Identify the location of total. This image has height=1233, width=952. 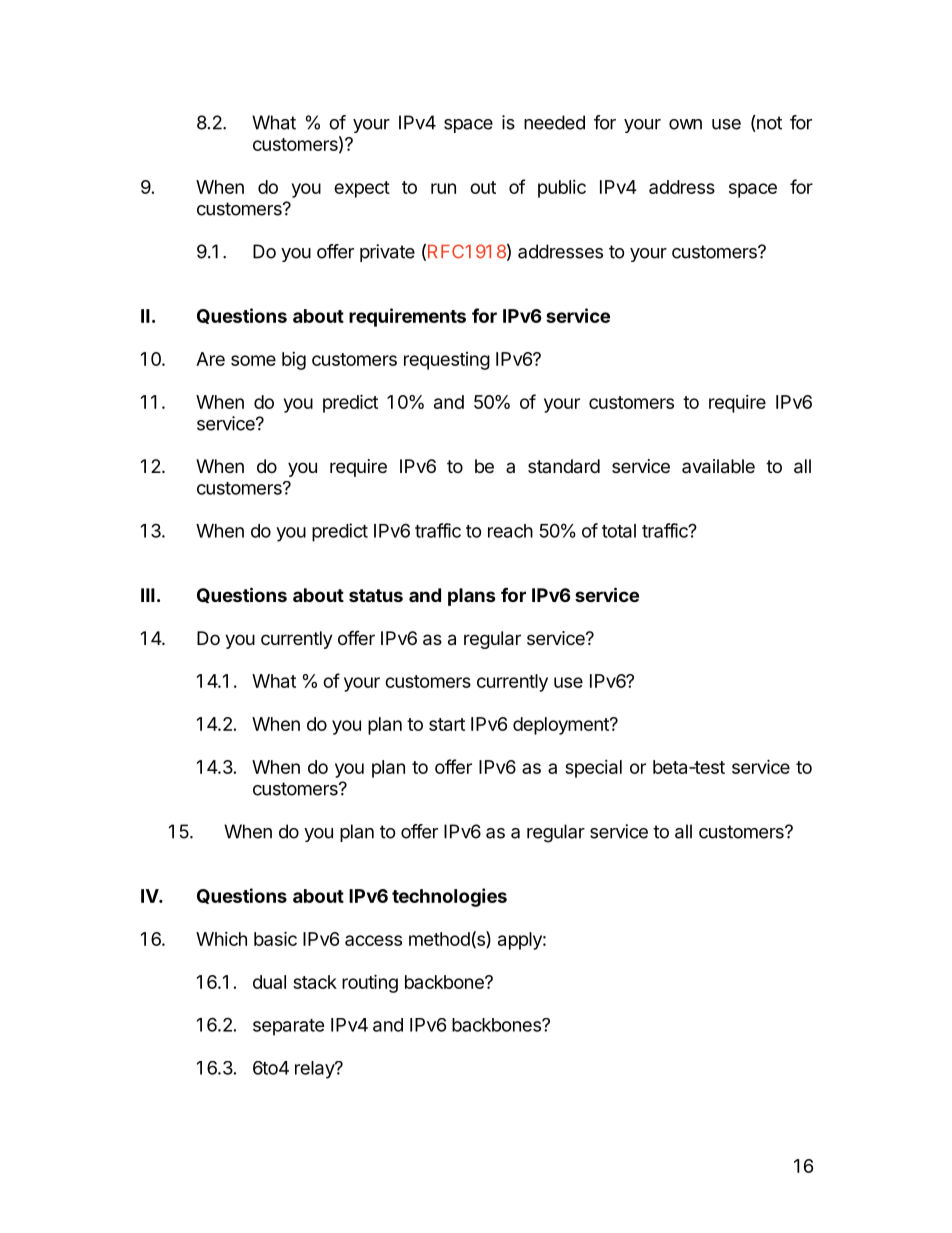
(619, 531).
